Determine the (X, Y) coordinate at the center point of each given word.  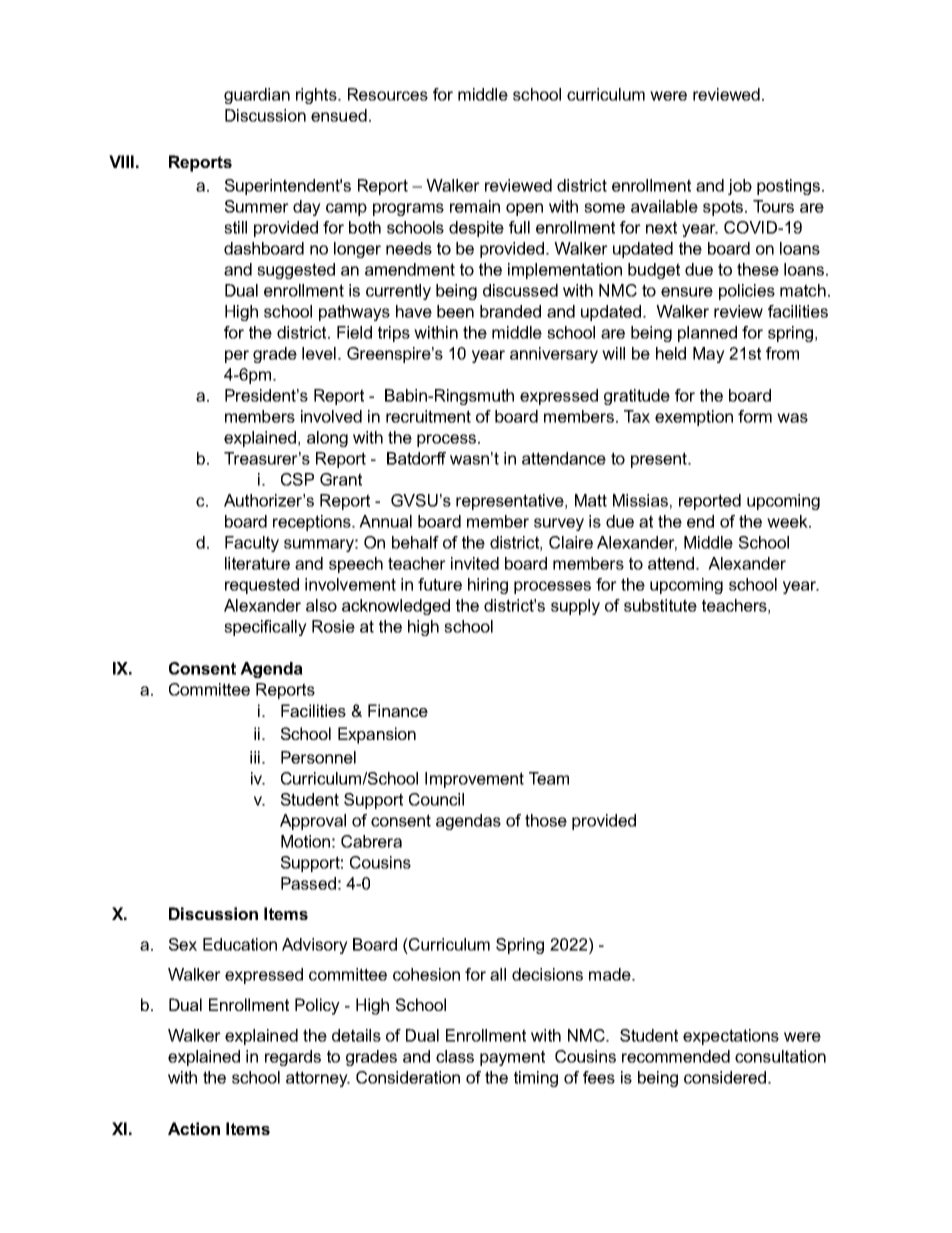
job (740, 187)
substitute (660, 605)
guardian (257, 96)
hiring (488, 586)
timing (536, 1079)
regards (293, 1058)
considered (726, 1077)
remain (475, 206)
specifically (265, 628)
